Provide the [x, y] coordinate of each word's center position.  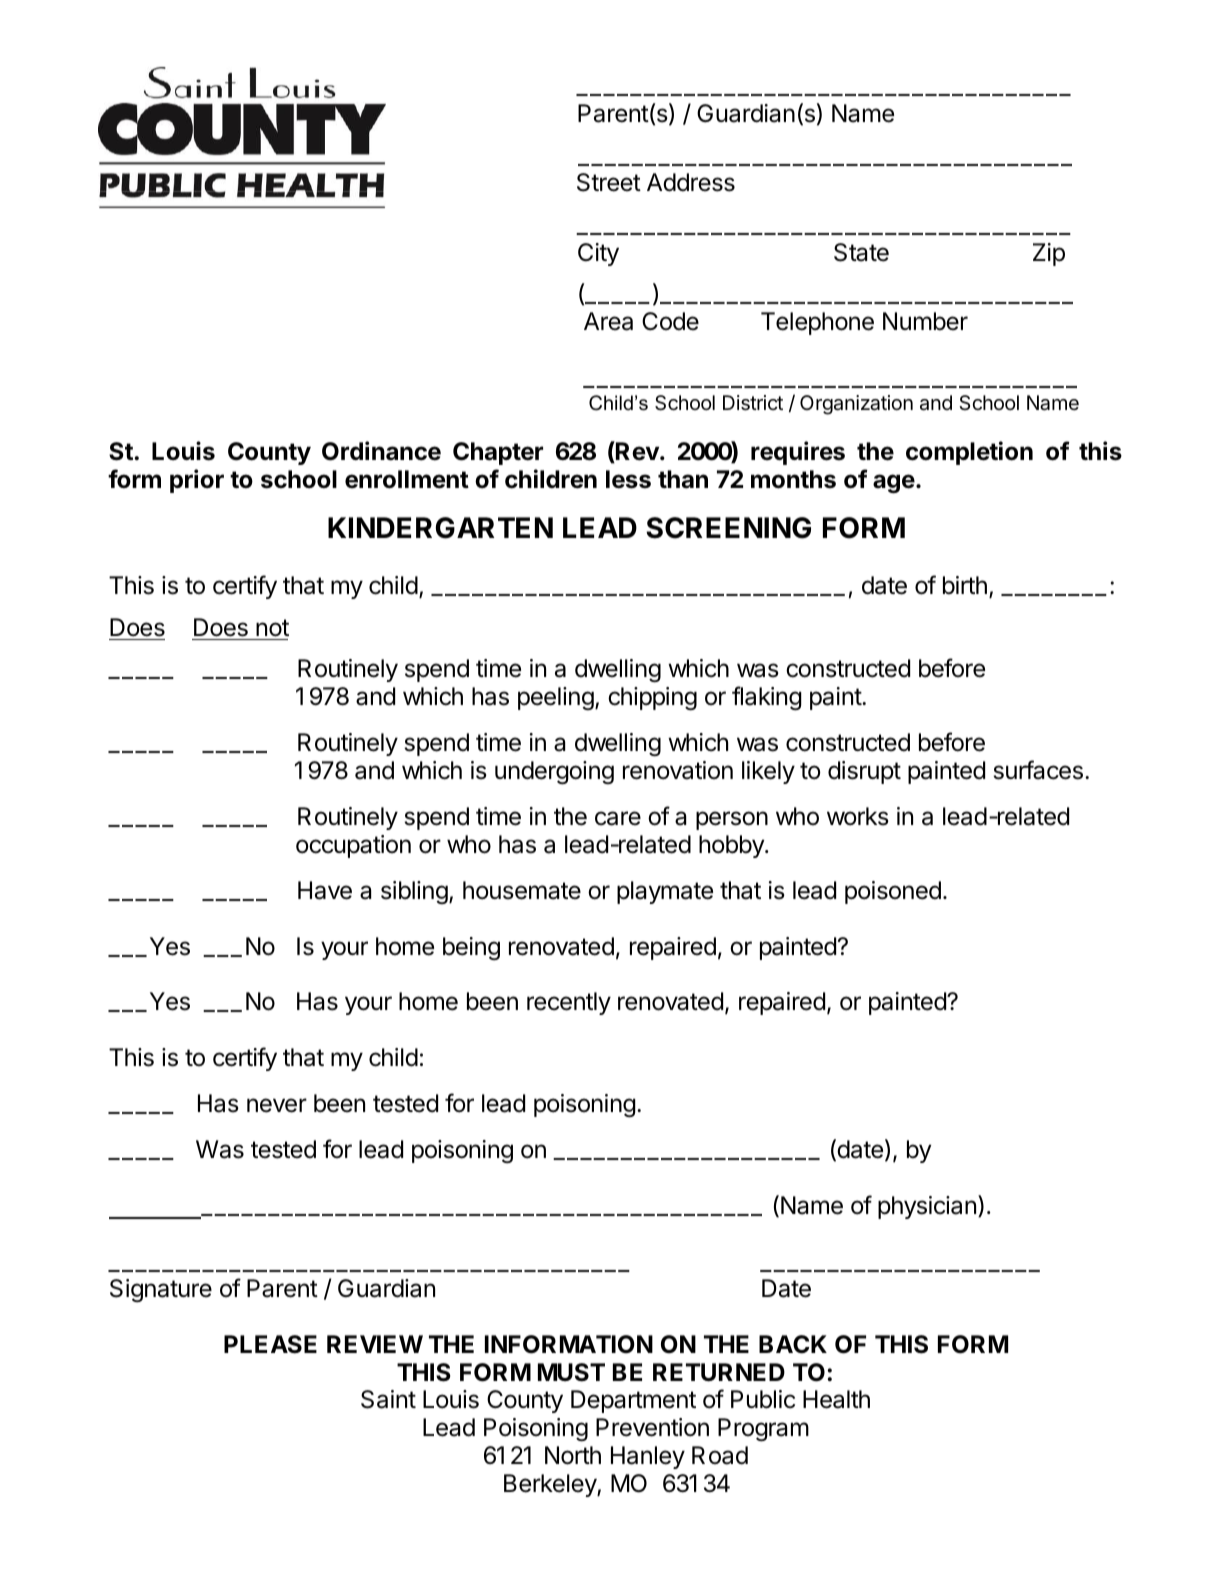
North [573, 1455]
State [861, 252]
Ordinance [381, 451]
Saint [388, 1399]
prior [197, 481]
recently [569, 1003]
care [618, 818]
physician [927, 1207]
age [894, 483]
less [628, 479]
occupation [353, 846]
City [598, 254]
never [277, 1105]
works [858, 816]
